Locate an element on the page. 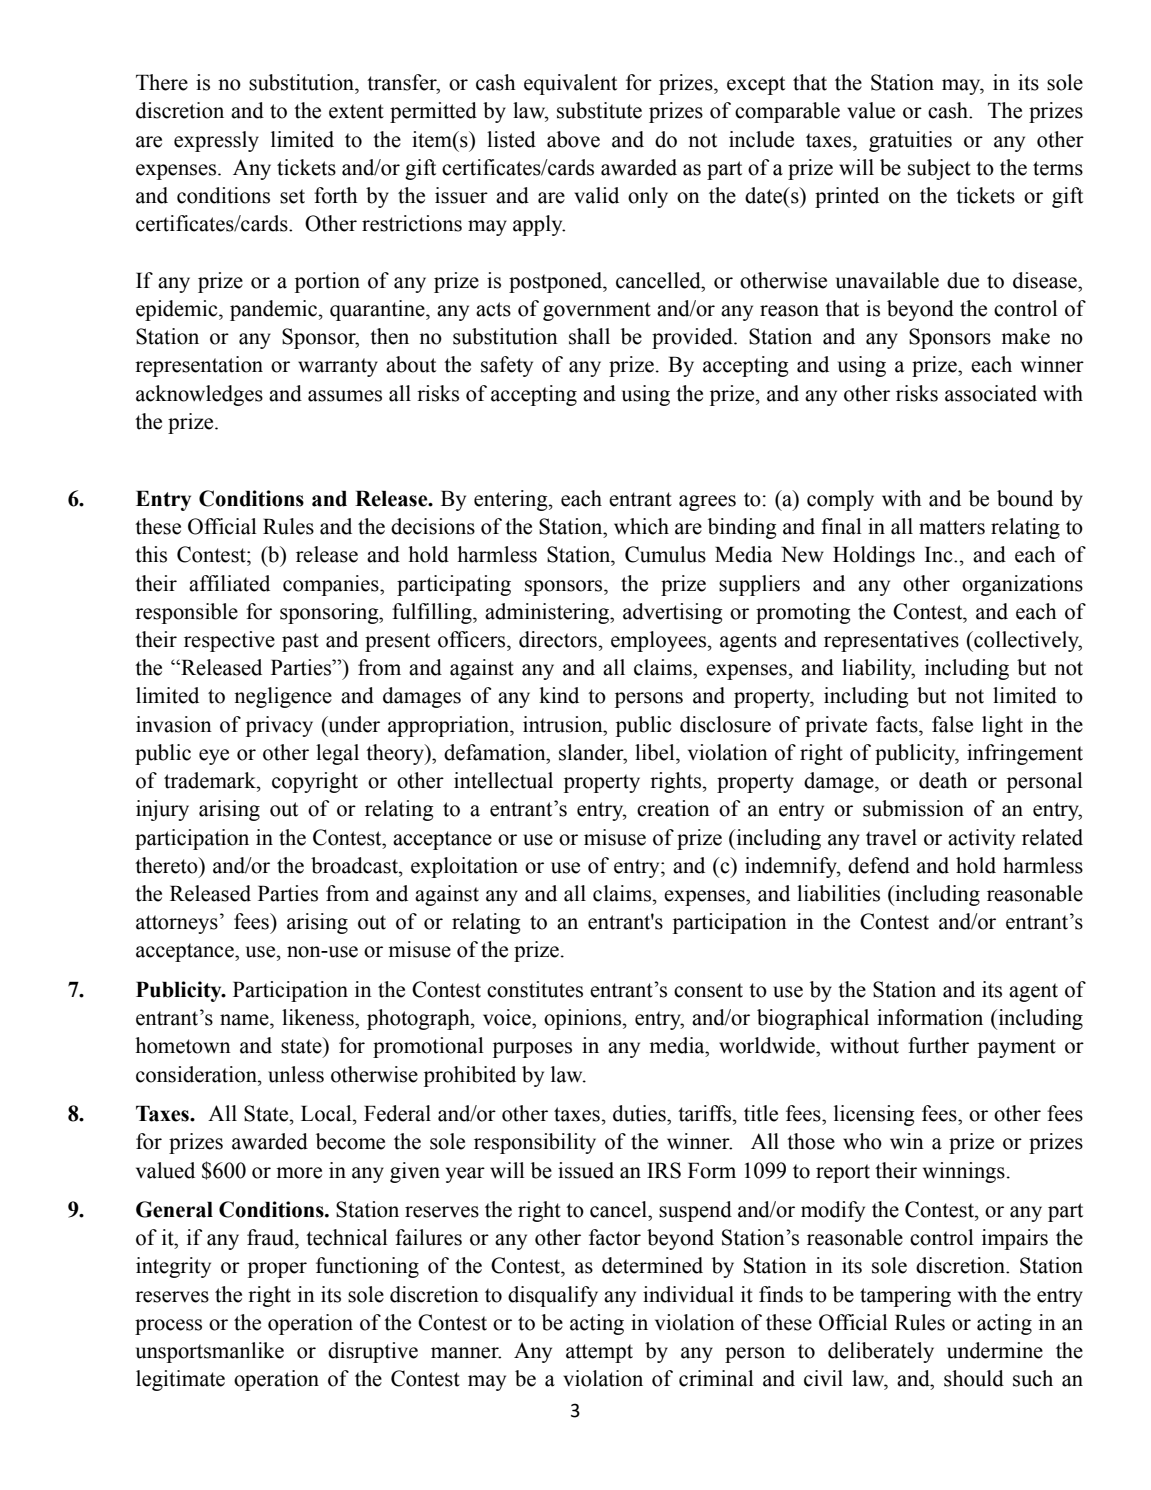 This image has width=1151, height=1490. expressly is located at coordinates (216, 141).
